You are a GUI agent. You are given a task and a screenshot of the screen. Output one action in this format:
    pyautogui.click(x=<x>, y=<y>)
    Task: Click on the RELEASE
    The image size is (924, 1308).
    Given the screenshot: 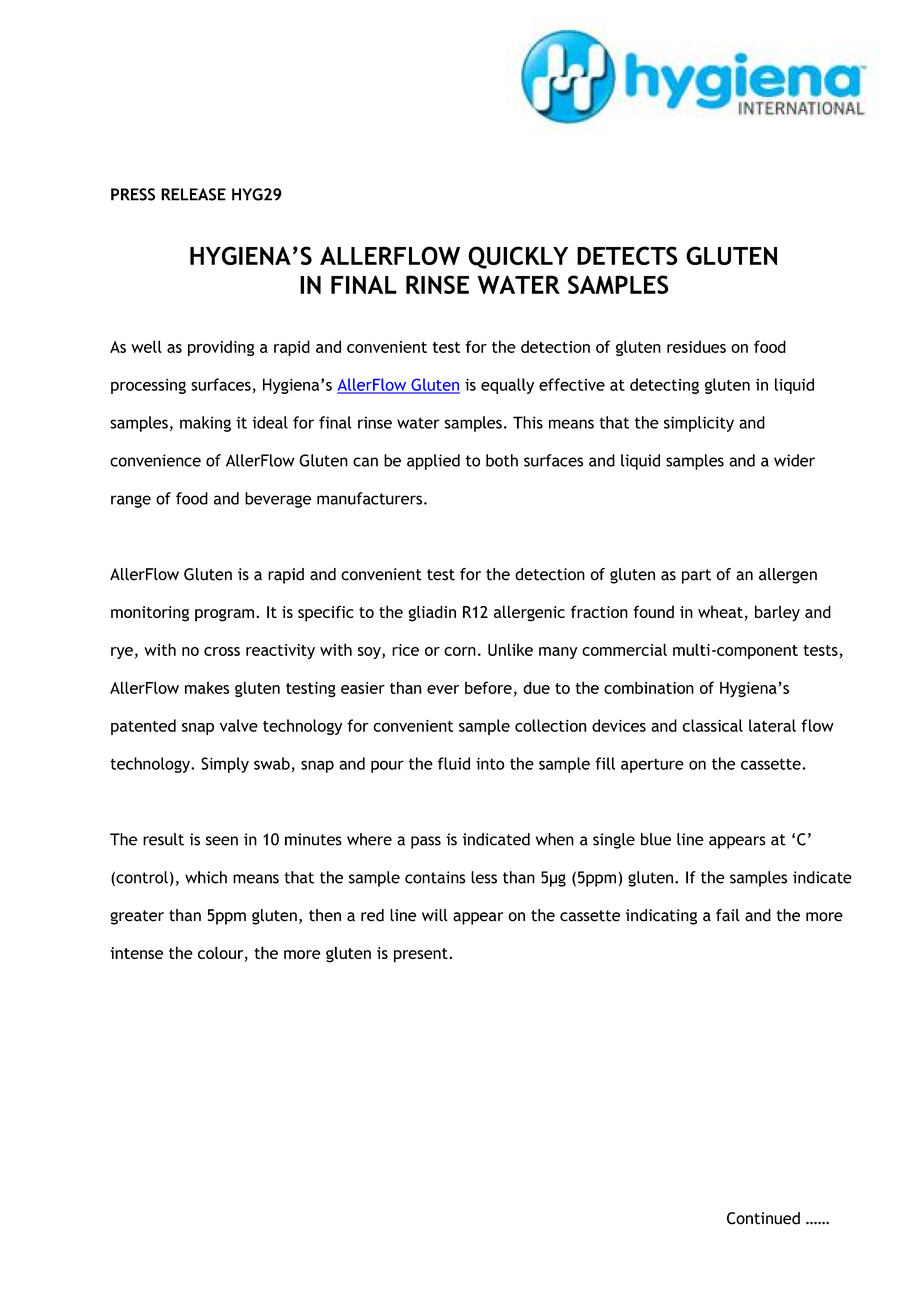 What is the action you would take?
    pyautogui.click(x=193, y=194)
